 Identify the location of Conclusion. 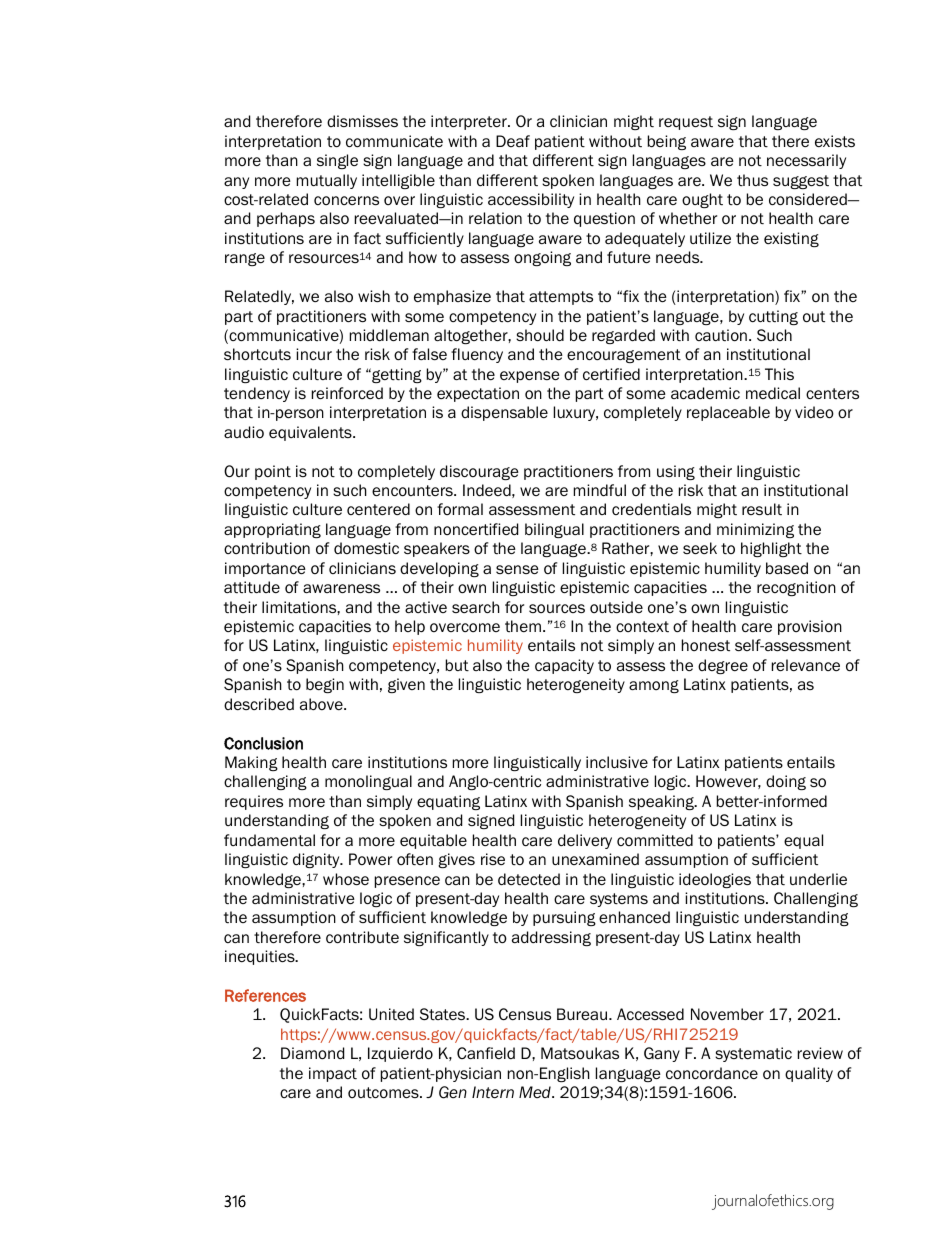
(263, 743).
